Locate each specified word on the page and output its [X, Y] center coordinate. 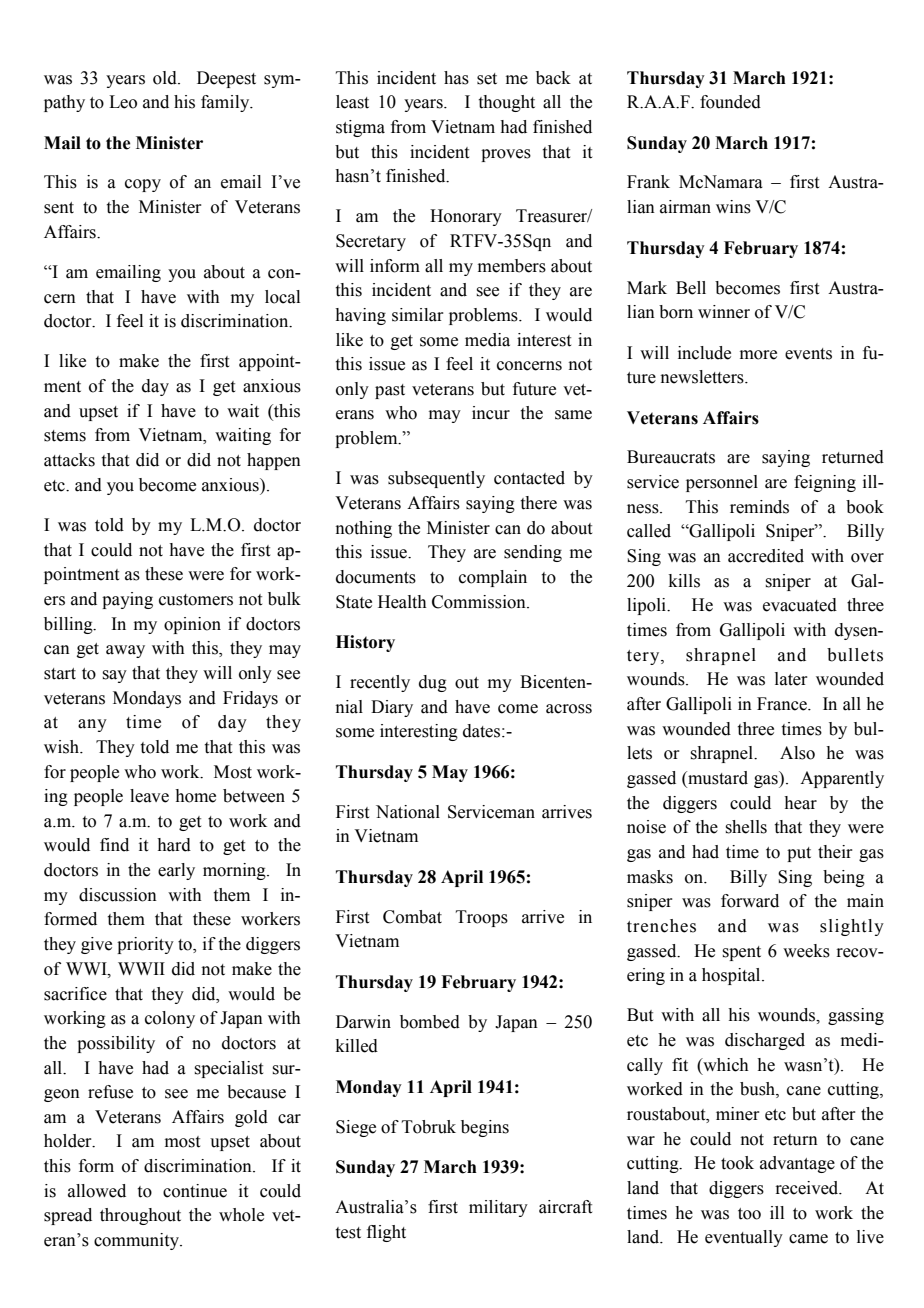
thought [507, 103]
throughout [140, 1216]
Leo [123, 102]
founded [730, 102]
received [808, 1188]
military [498, 1208]
